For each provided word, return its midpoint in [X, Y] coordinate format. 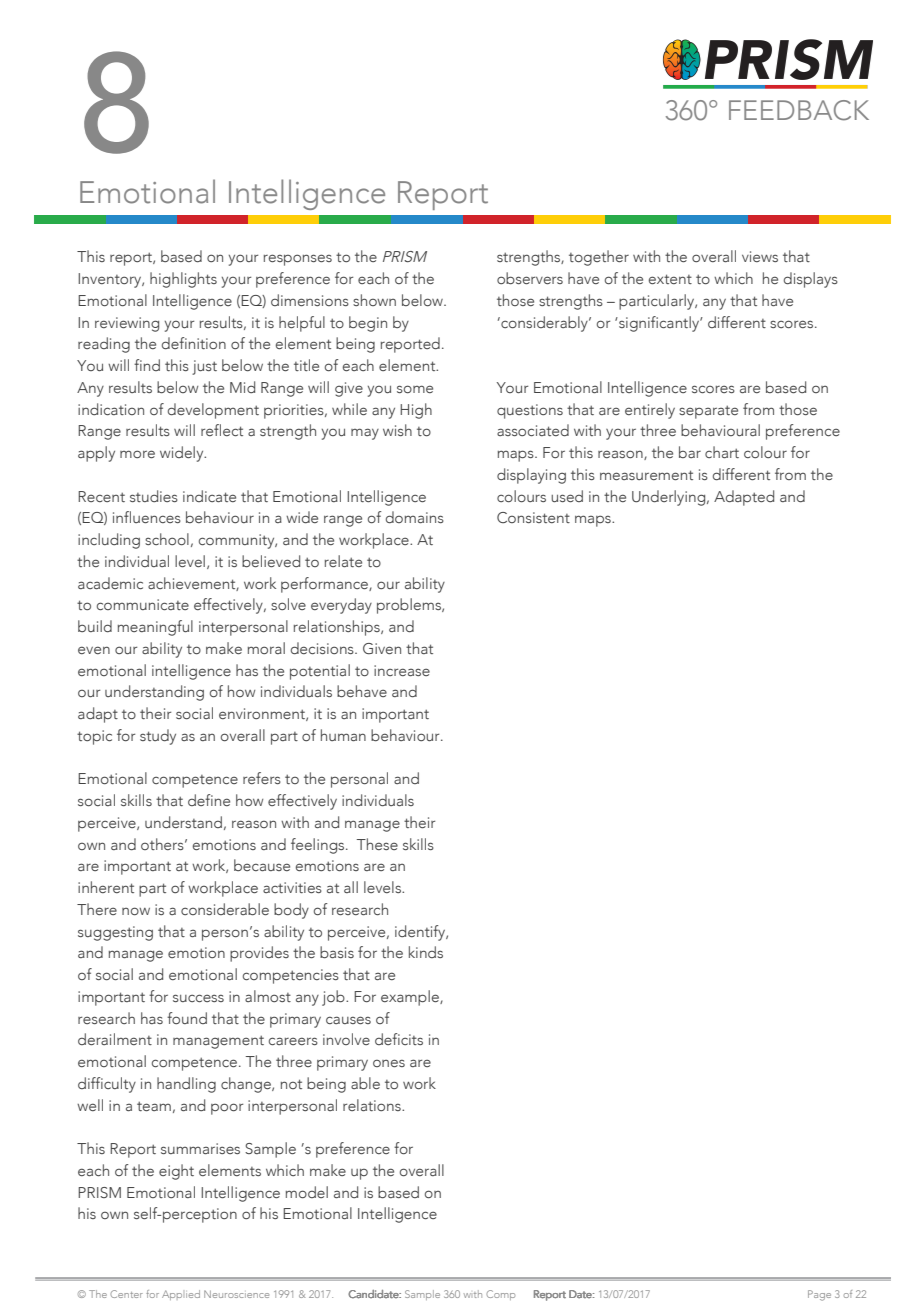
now [136, 911]
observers [530, 278]
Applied [181, 1295]
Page [819, 1295]
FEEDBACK [799, 110]
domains [415, 517]
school [167, 539]
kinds [426, 952]
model [307, 1192]
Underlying [670, 498]
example [411, 998]
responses [298, 260]
